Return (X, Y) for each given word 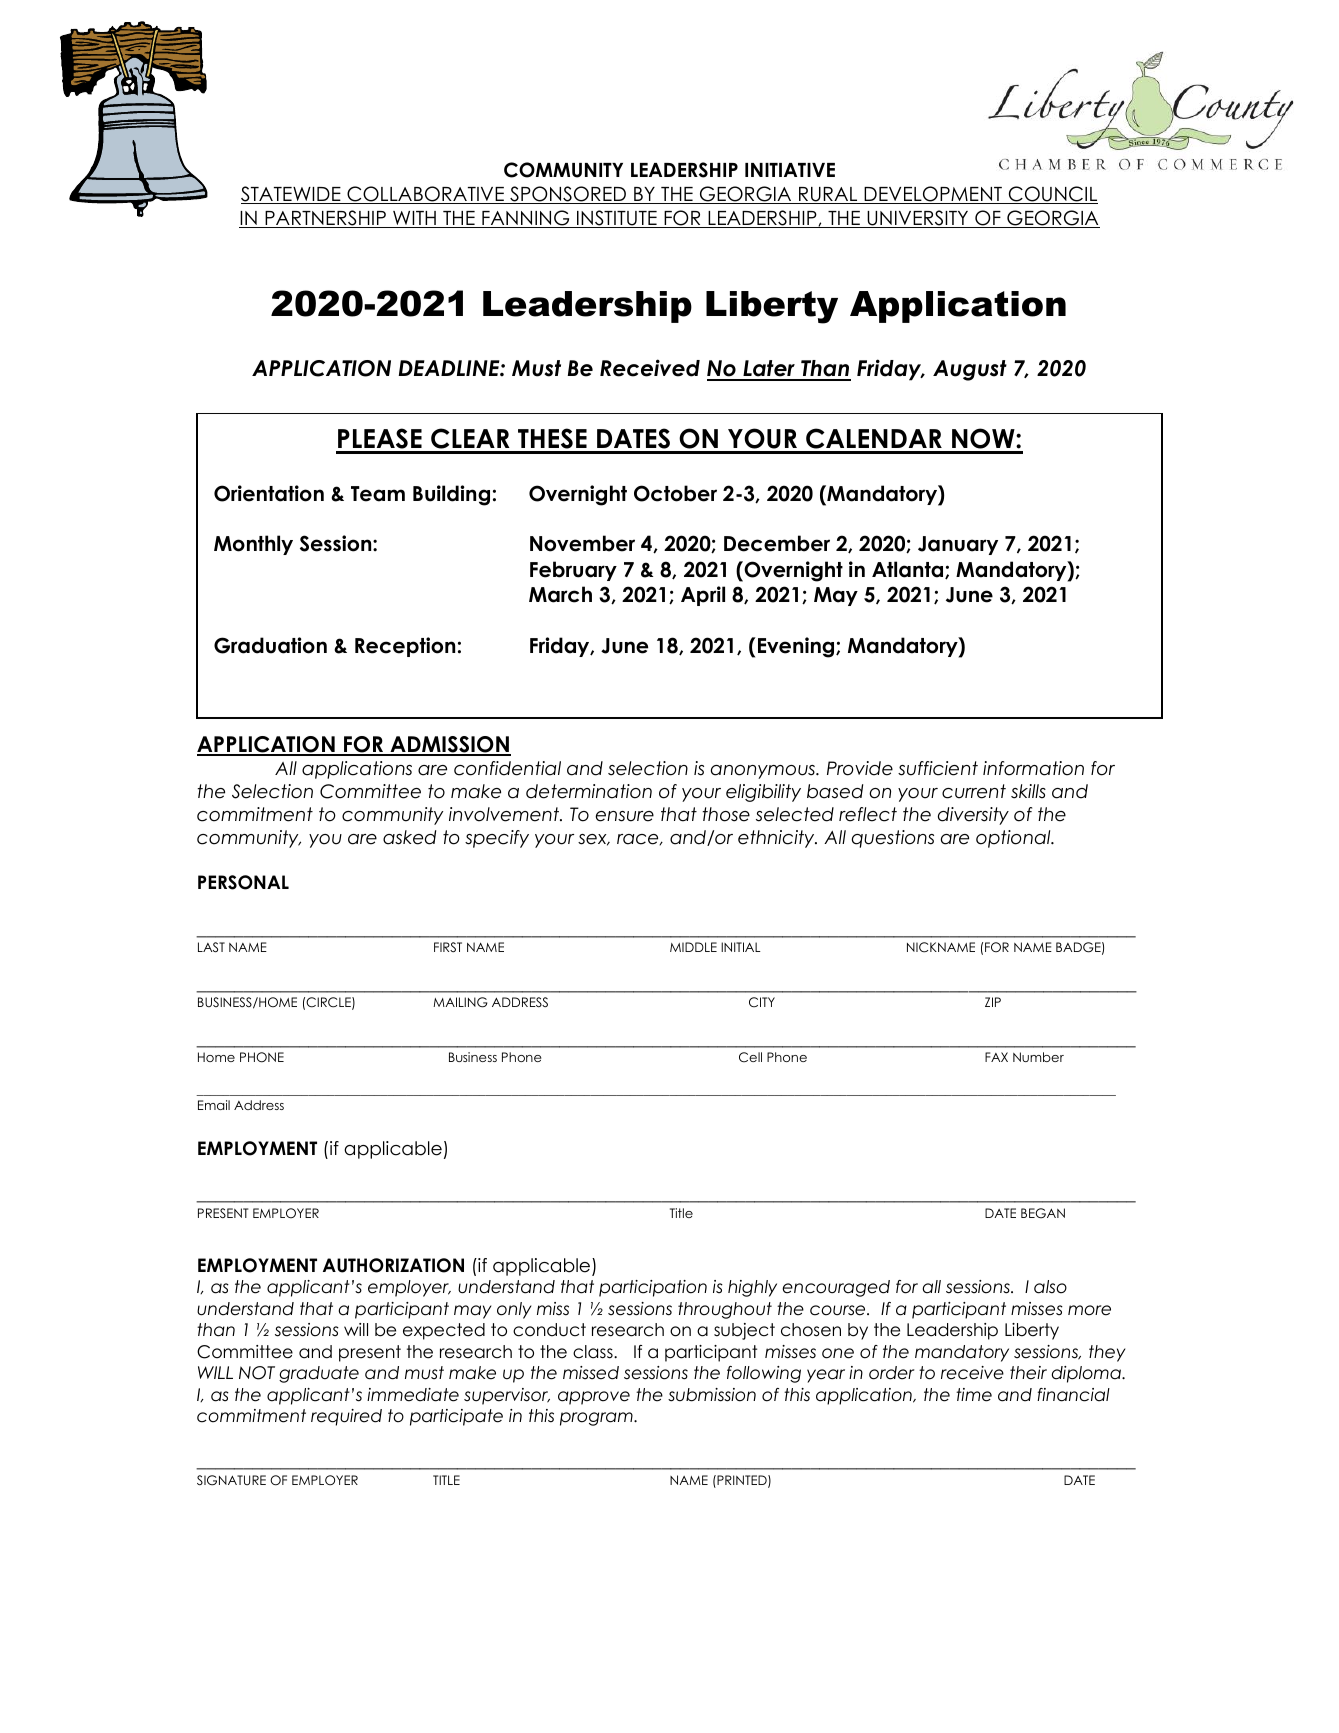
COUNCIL (1052, 195)
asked (409, 837)
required (346, 1417)
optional (1014, 839)
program (597, 1419)
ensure (624, 816)
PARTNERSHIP (325, 219)
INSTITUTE (617, 219)
